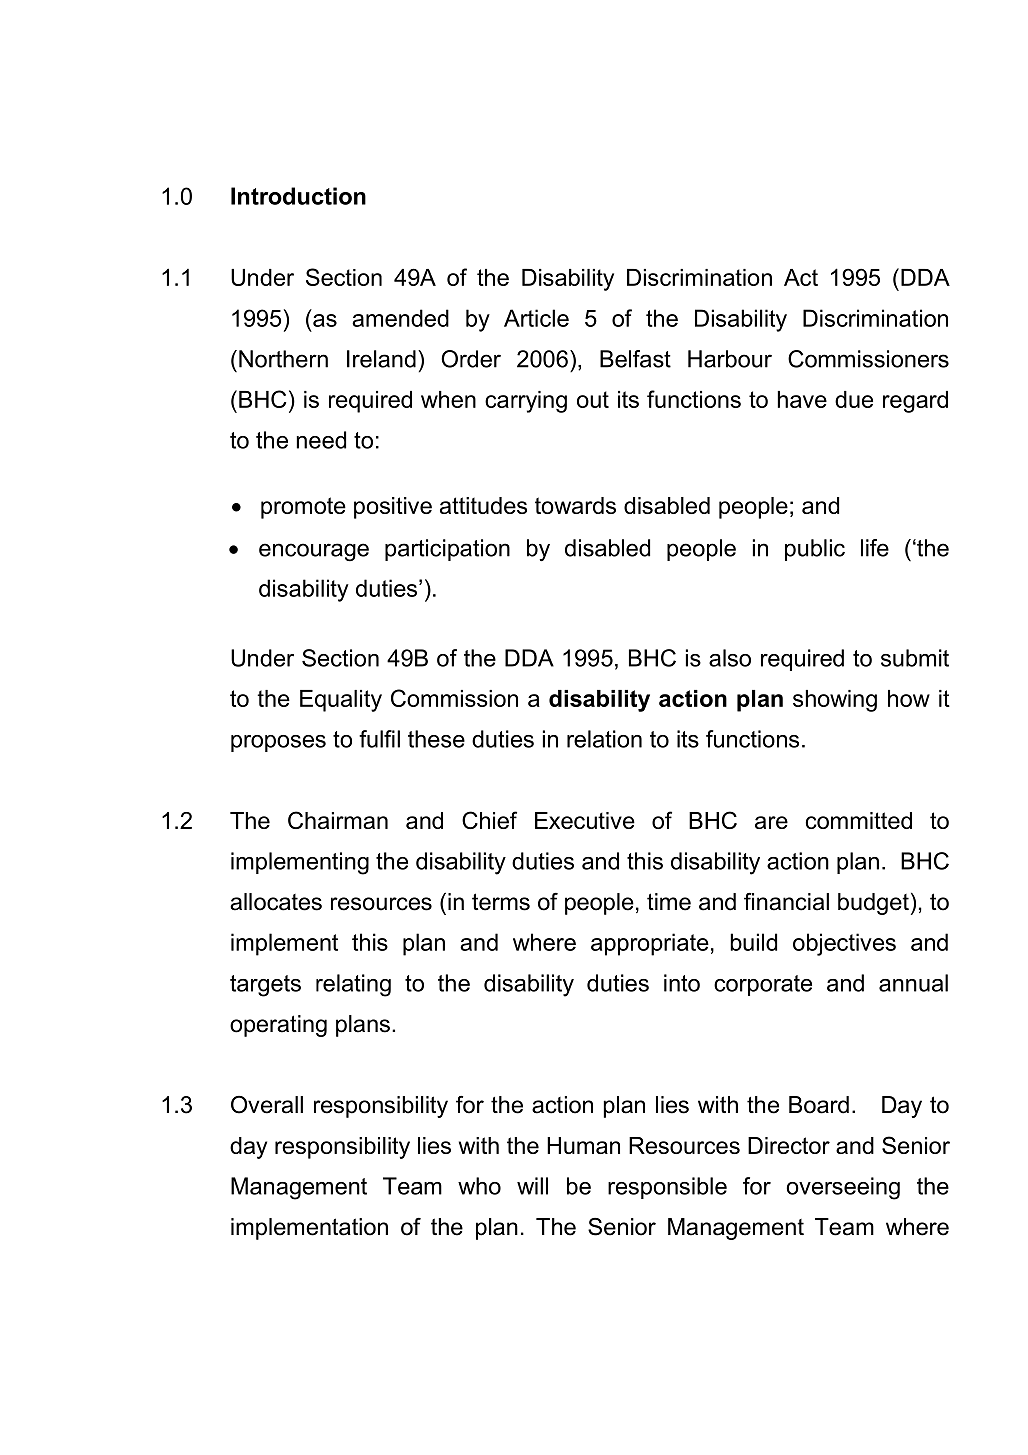 This screenshot has width=1028, height=1455. What do you see at coordinates (604, 739) in the screenshot?
I see `relation` at bounding box center [604, 739].
